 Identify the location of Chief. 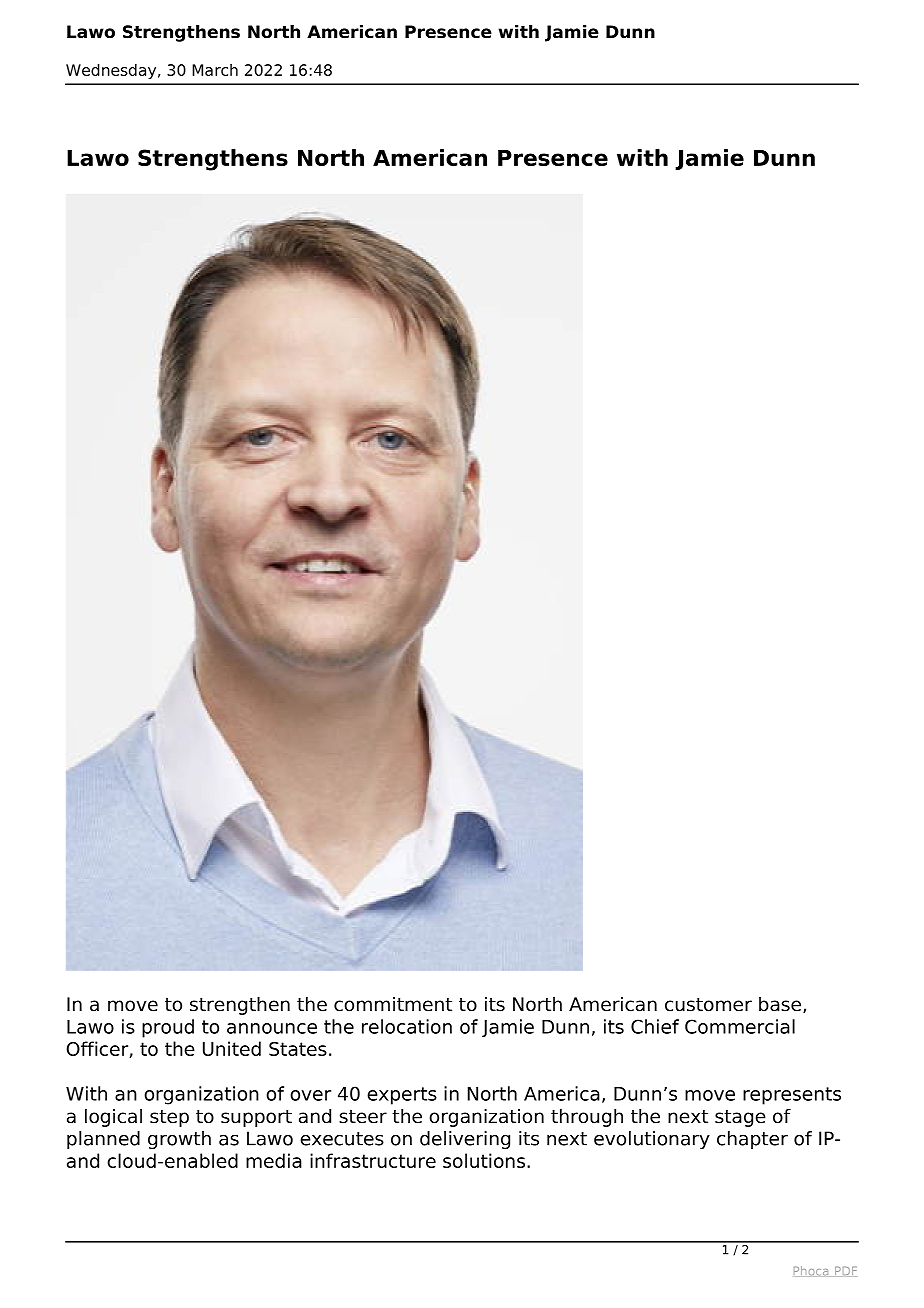
(655, 1026).
